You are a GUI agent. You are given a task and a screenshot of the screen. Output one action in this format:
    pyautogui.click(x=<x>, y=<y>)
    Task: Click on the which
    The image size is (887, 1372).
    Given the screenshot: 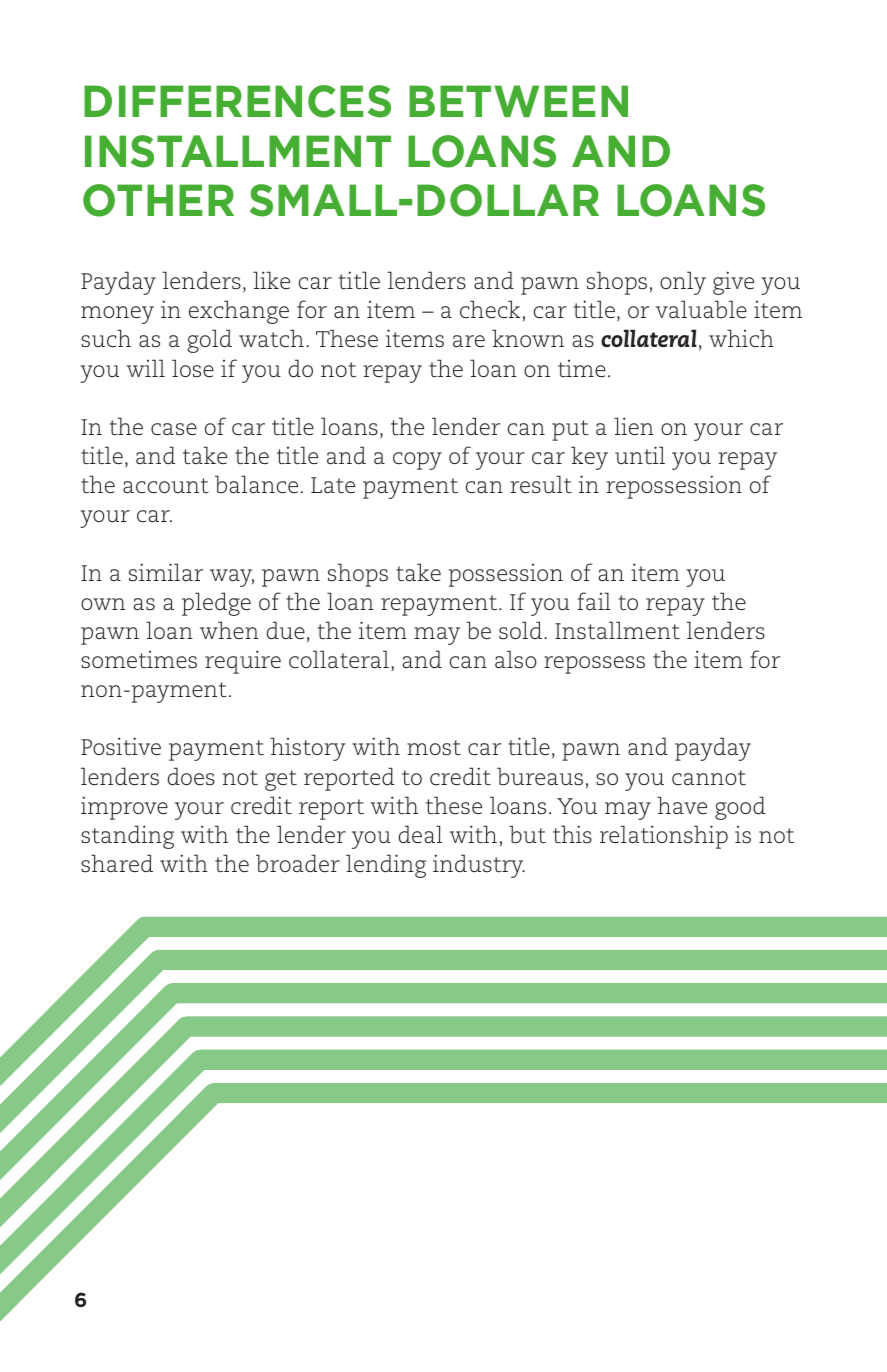 What is the action you would take?
    pyautogui.click(x=741, y=338)
